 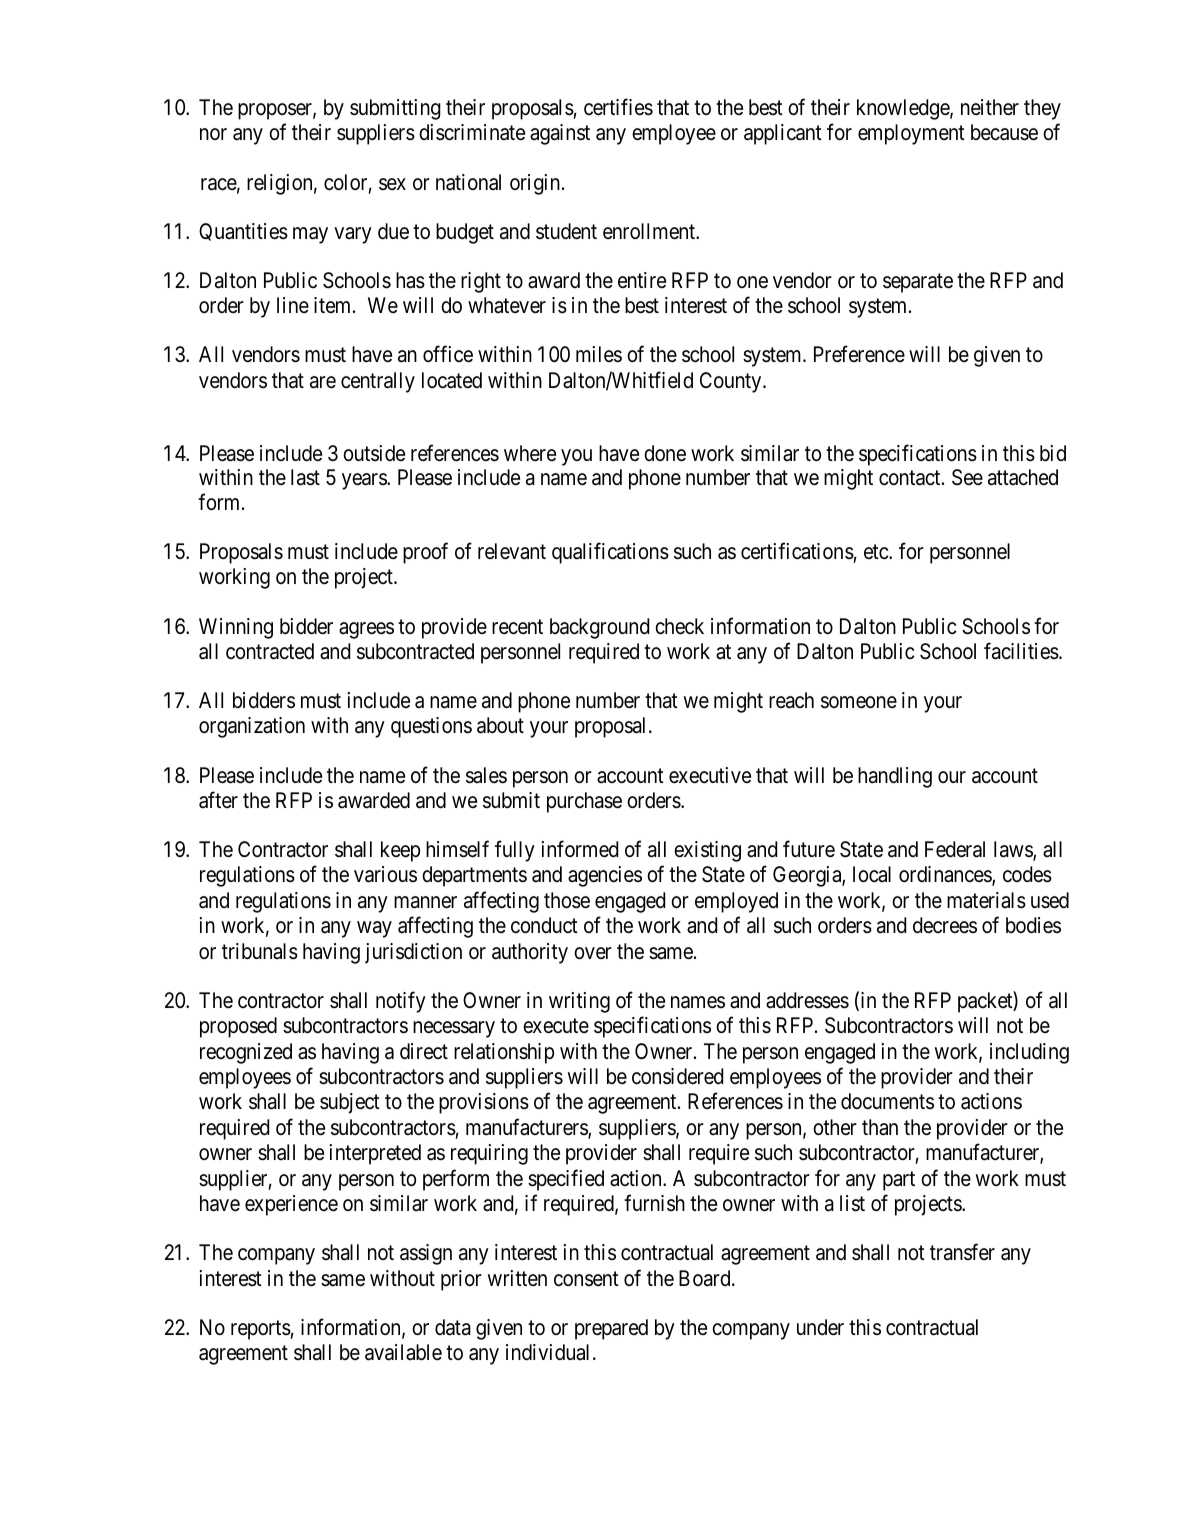 What do you see at coordinates (911, 134) in the page?
I see `employment` at bounding box center [911, 134].
